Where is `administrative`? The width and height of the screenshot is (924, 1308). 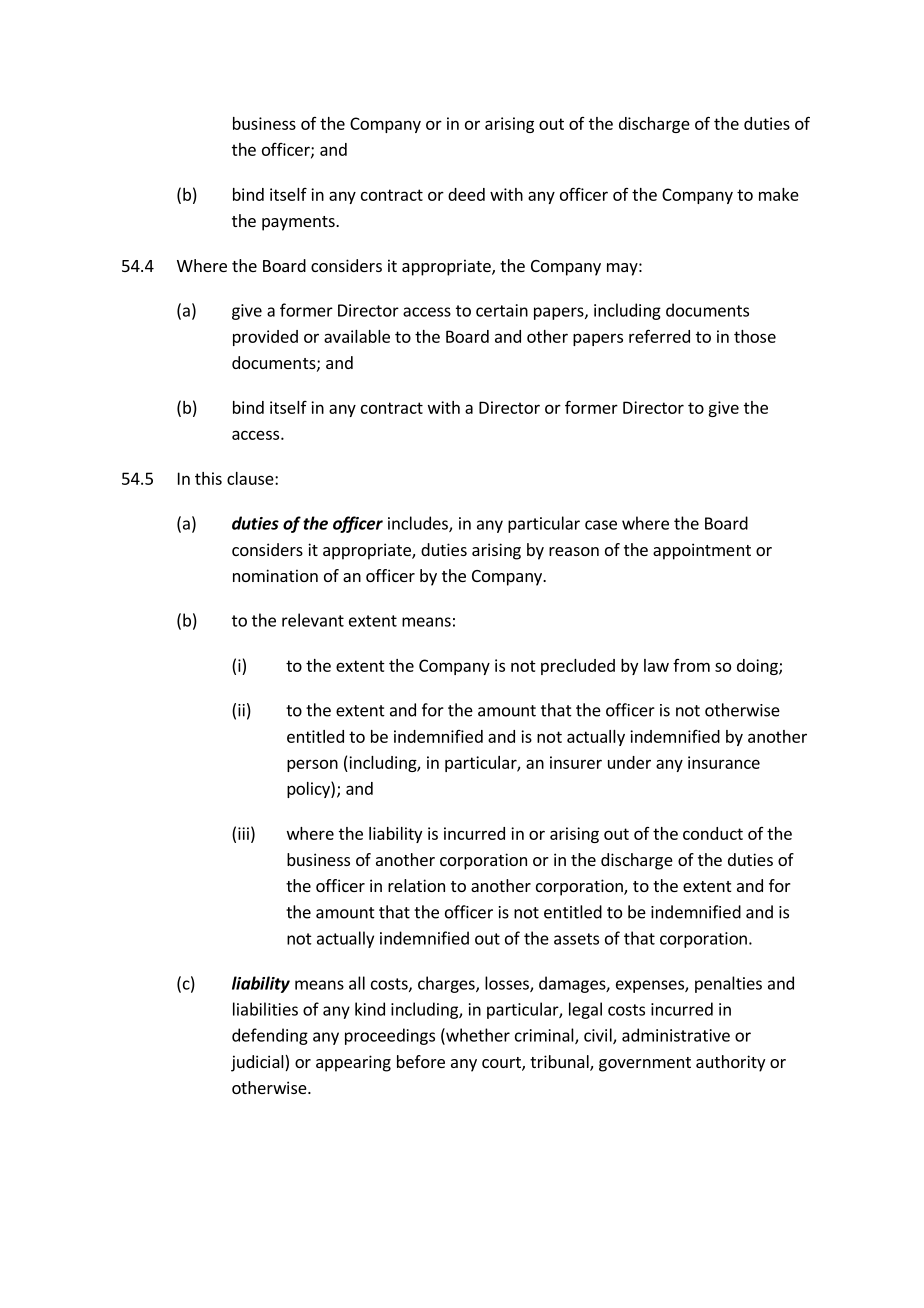
administrative is located at coordinates (676, 1035).
